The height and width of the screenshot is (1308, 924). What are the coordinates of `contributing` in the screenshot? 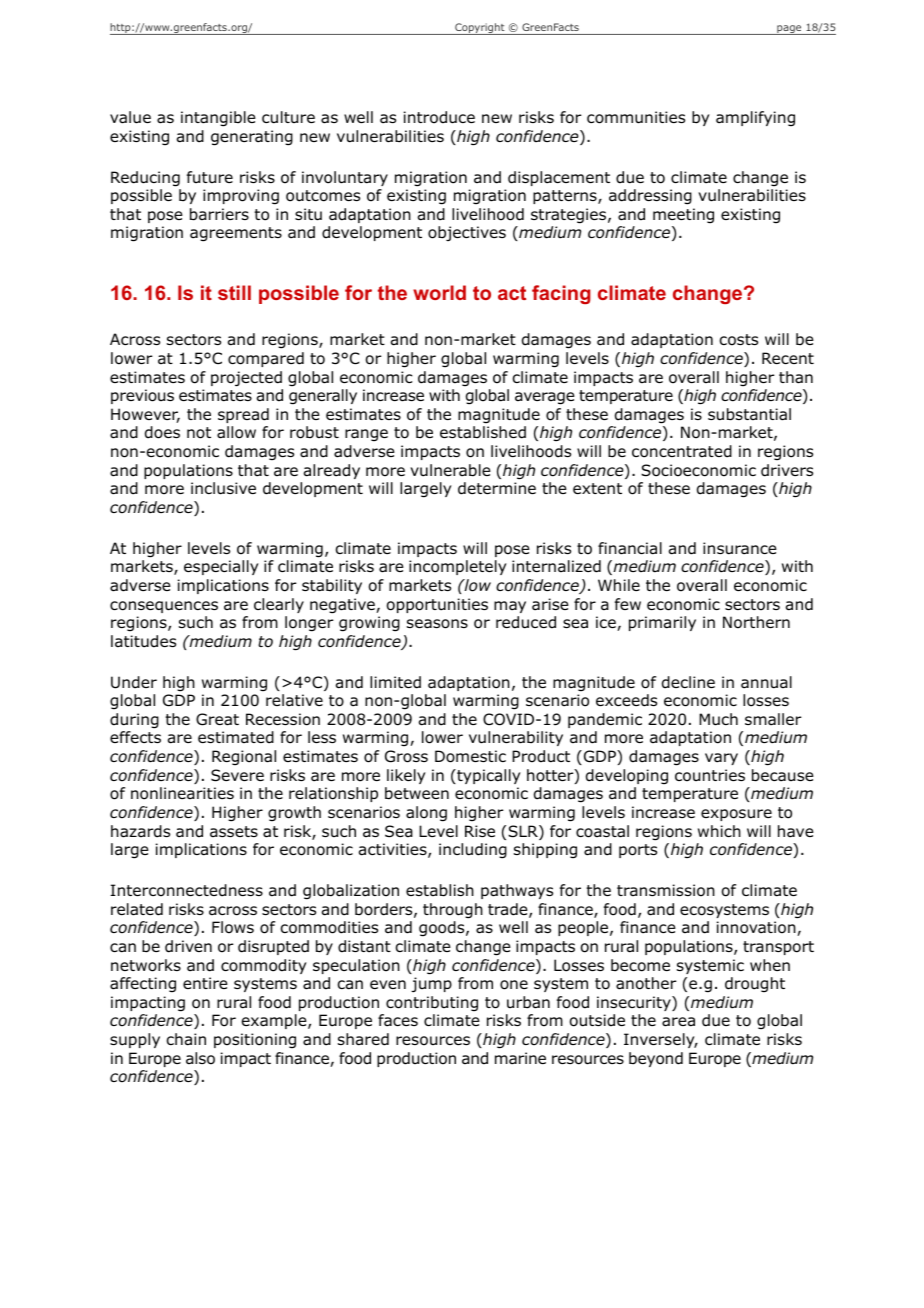 It's located at (432, 1003).
